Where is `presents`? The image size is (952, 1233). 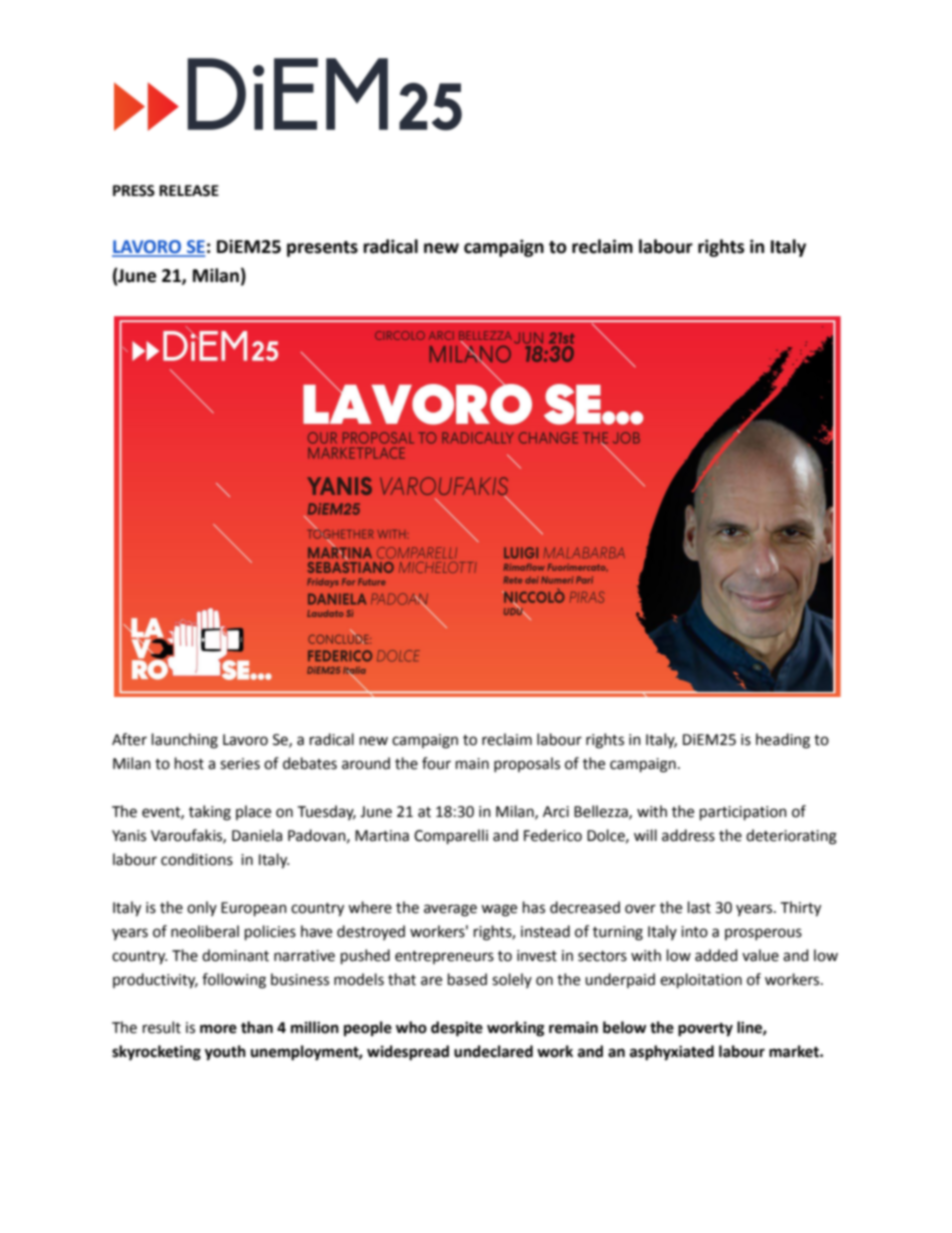
presents is located at coordinates (322, 249).
